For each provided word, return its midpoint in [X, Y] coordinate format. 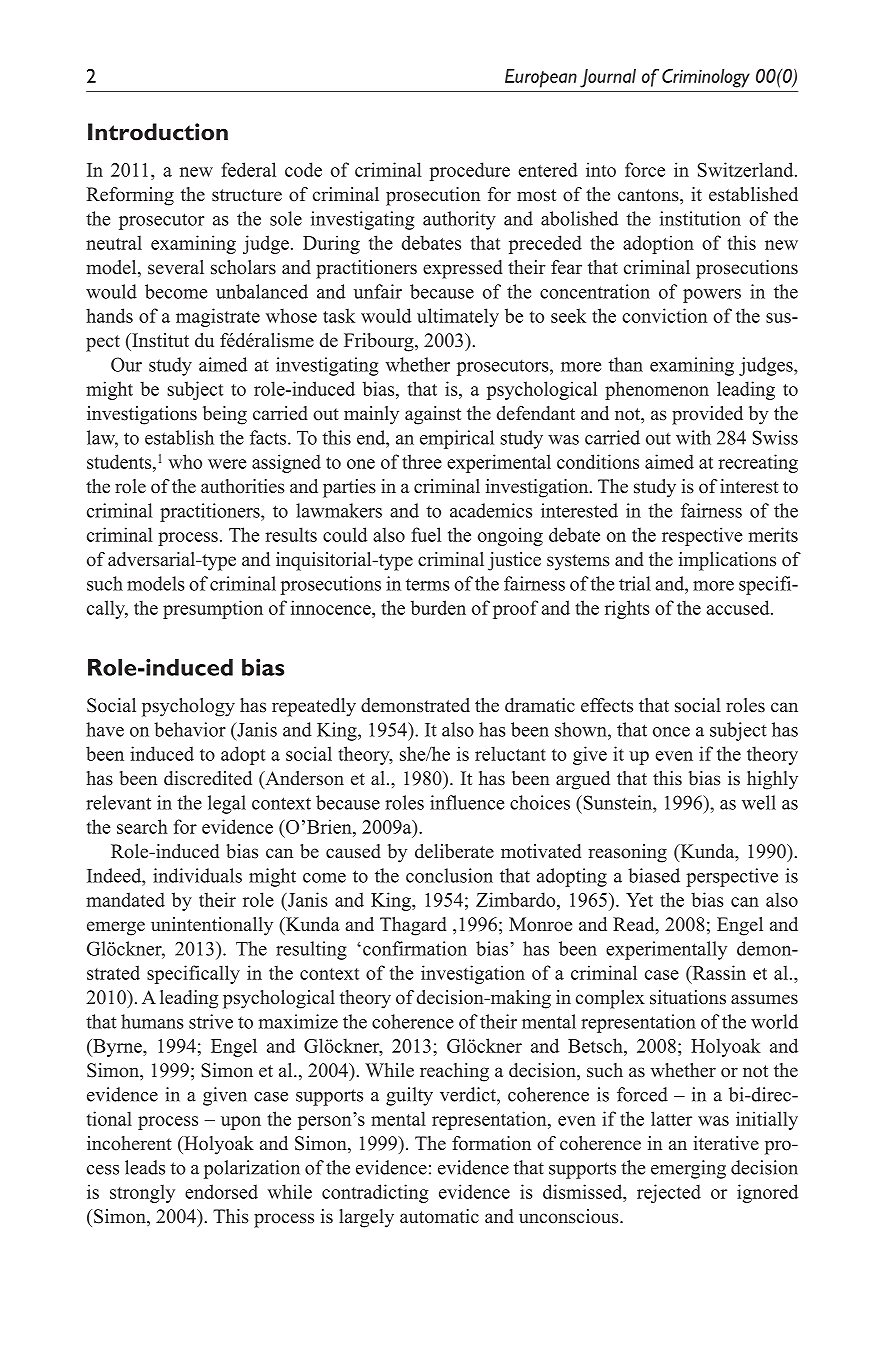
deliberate [454, 851]
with [693, 437]
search [142, 826]
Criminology [706, 78]
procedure [470, 171]
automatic [439, 1216]
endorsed [221, 1191]
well [759, 802]
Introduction [158, 132]
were [227, 464]
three [422, 461]
